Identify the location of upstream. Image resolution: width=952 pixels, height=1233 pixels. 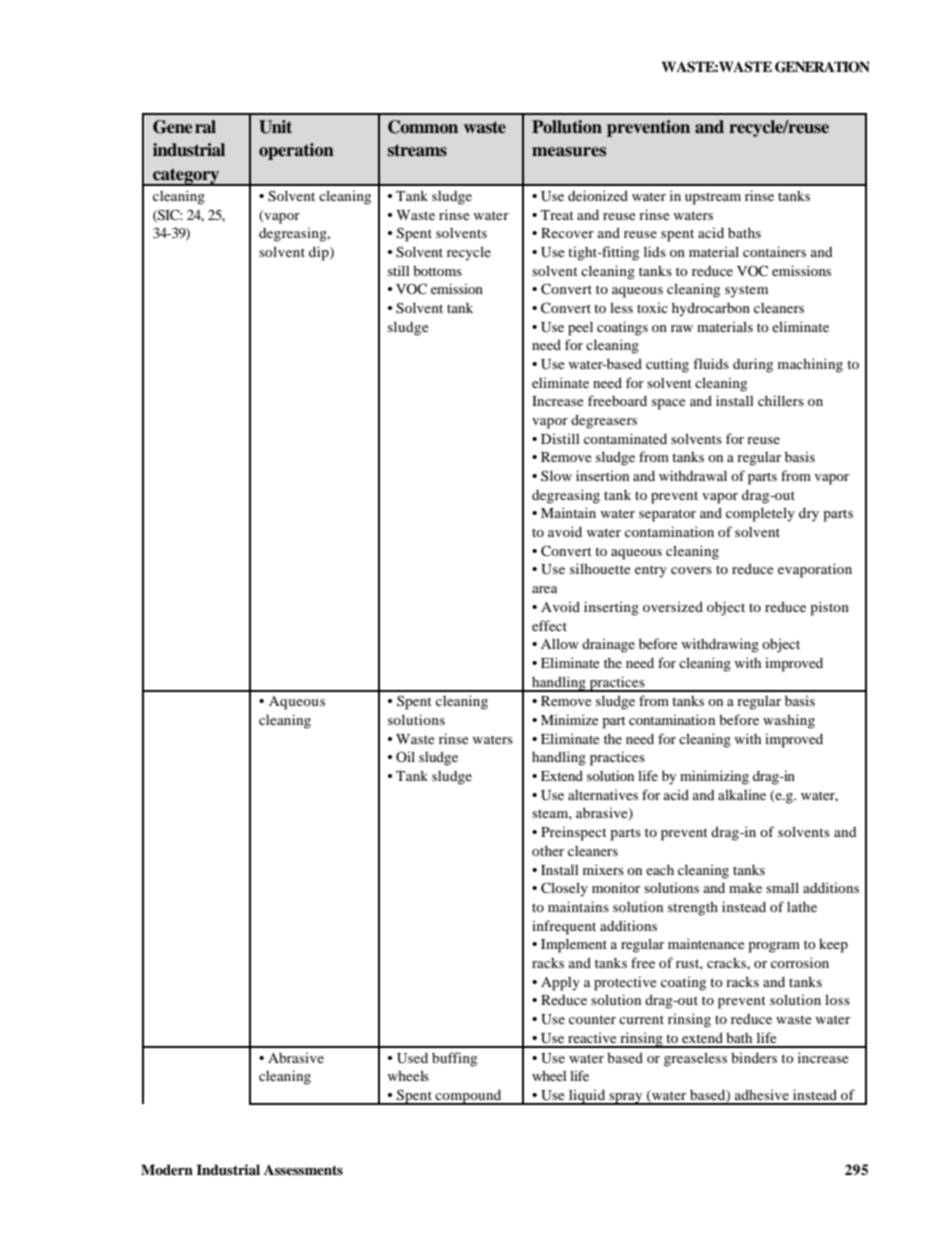
(713, 198).
